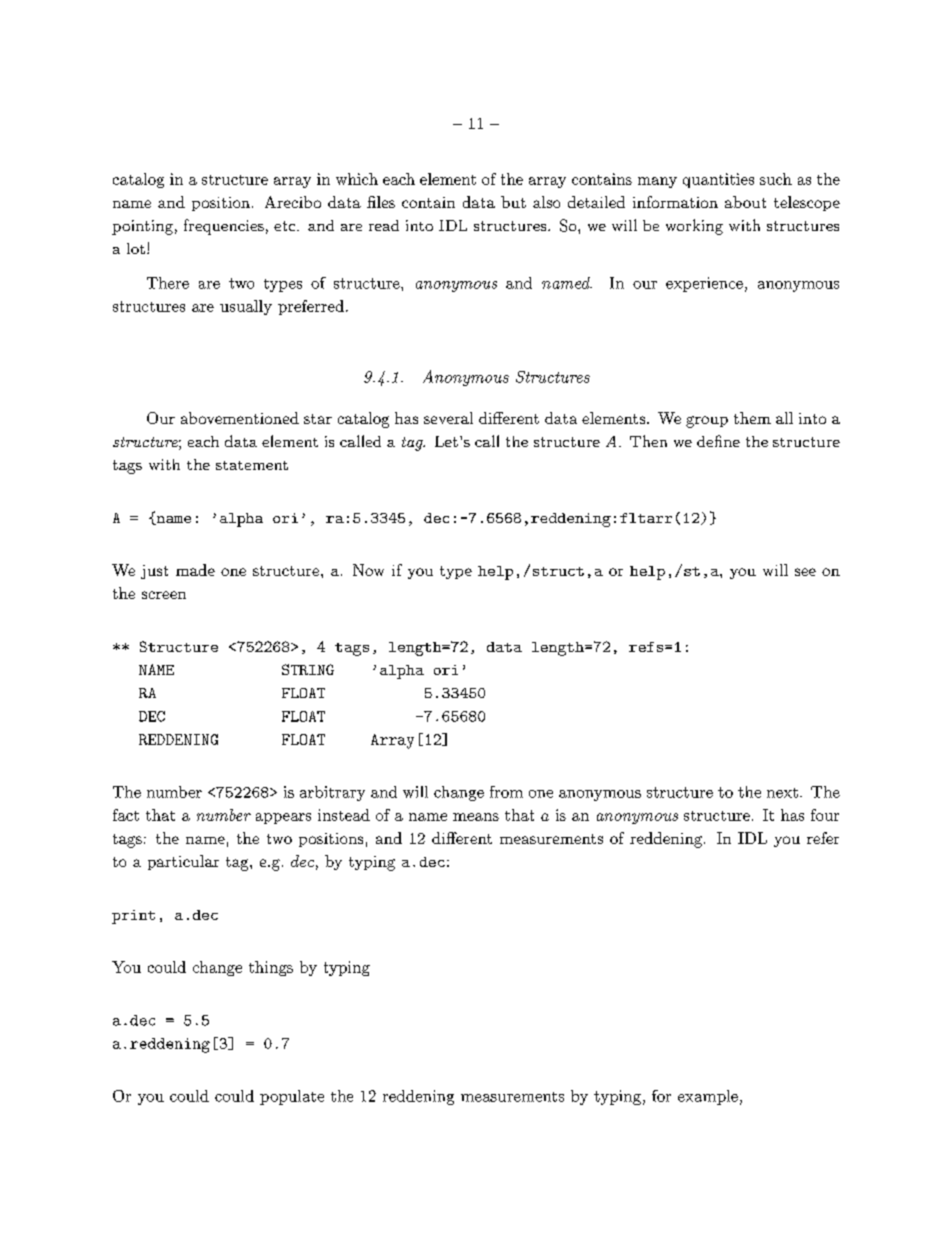  I want to click on example, so click(708, 1097).
